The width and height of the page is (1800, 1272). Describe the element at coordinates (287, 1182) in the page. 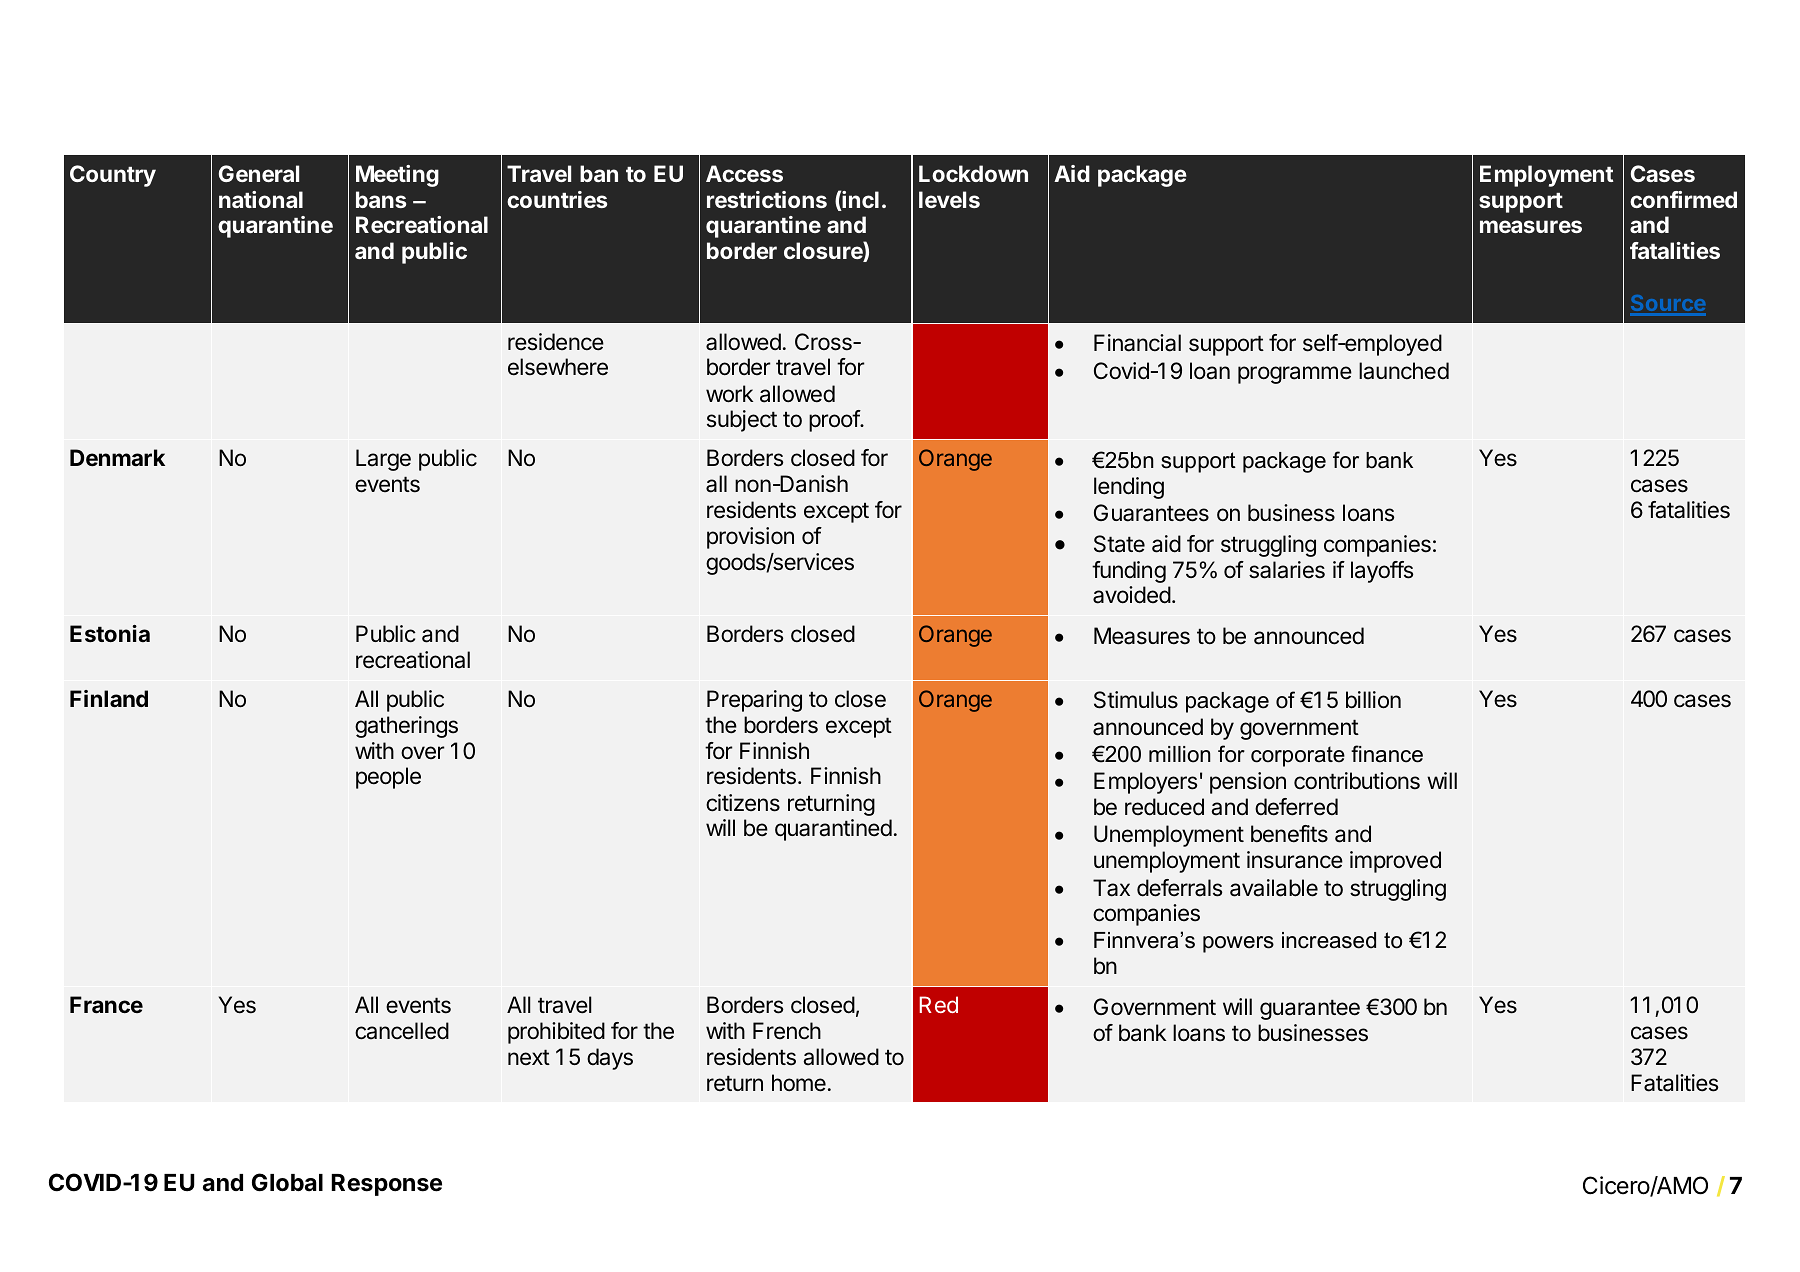

I see `Global` at that location.
